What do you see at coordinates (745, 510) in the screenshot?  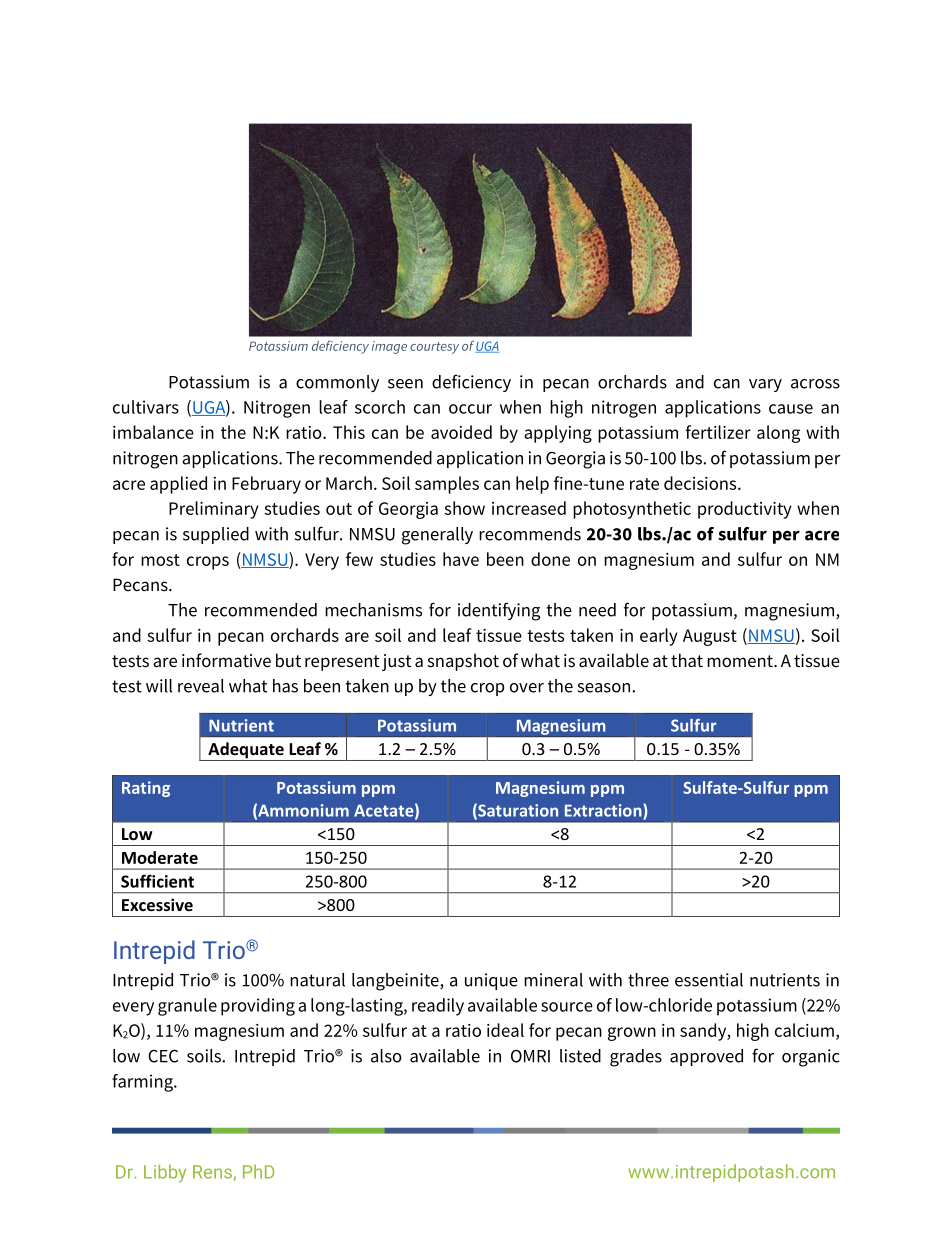 I see `productivity` at bounding box center [745, 510].
